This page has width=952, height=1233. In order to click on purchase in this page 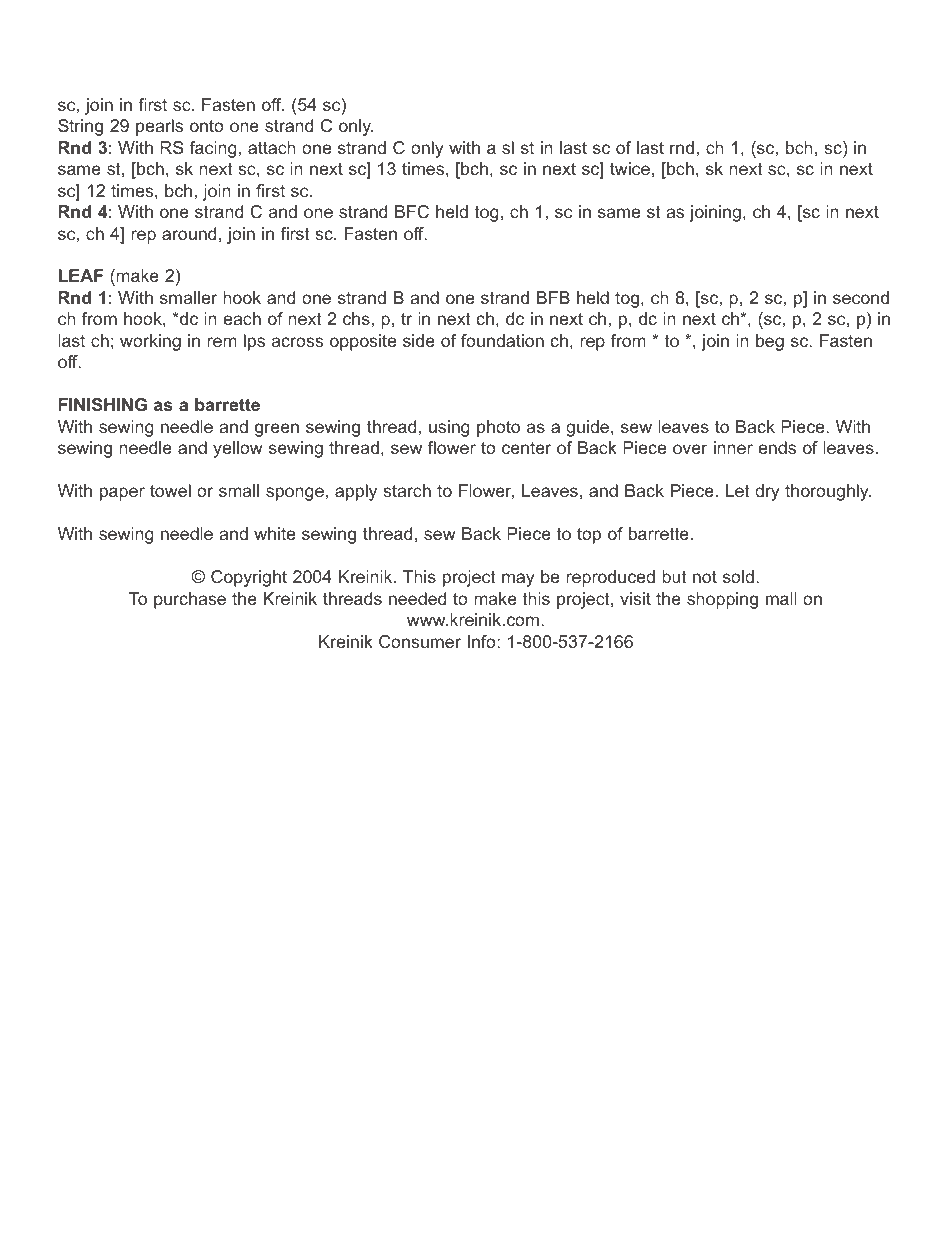, I will do `click(190, 600)`.
